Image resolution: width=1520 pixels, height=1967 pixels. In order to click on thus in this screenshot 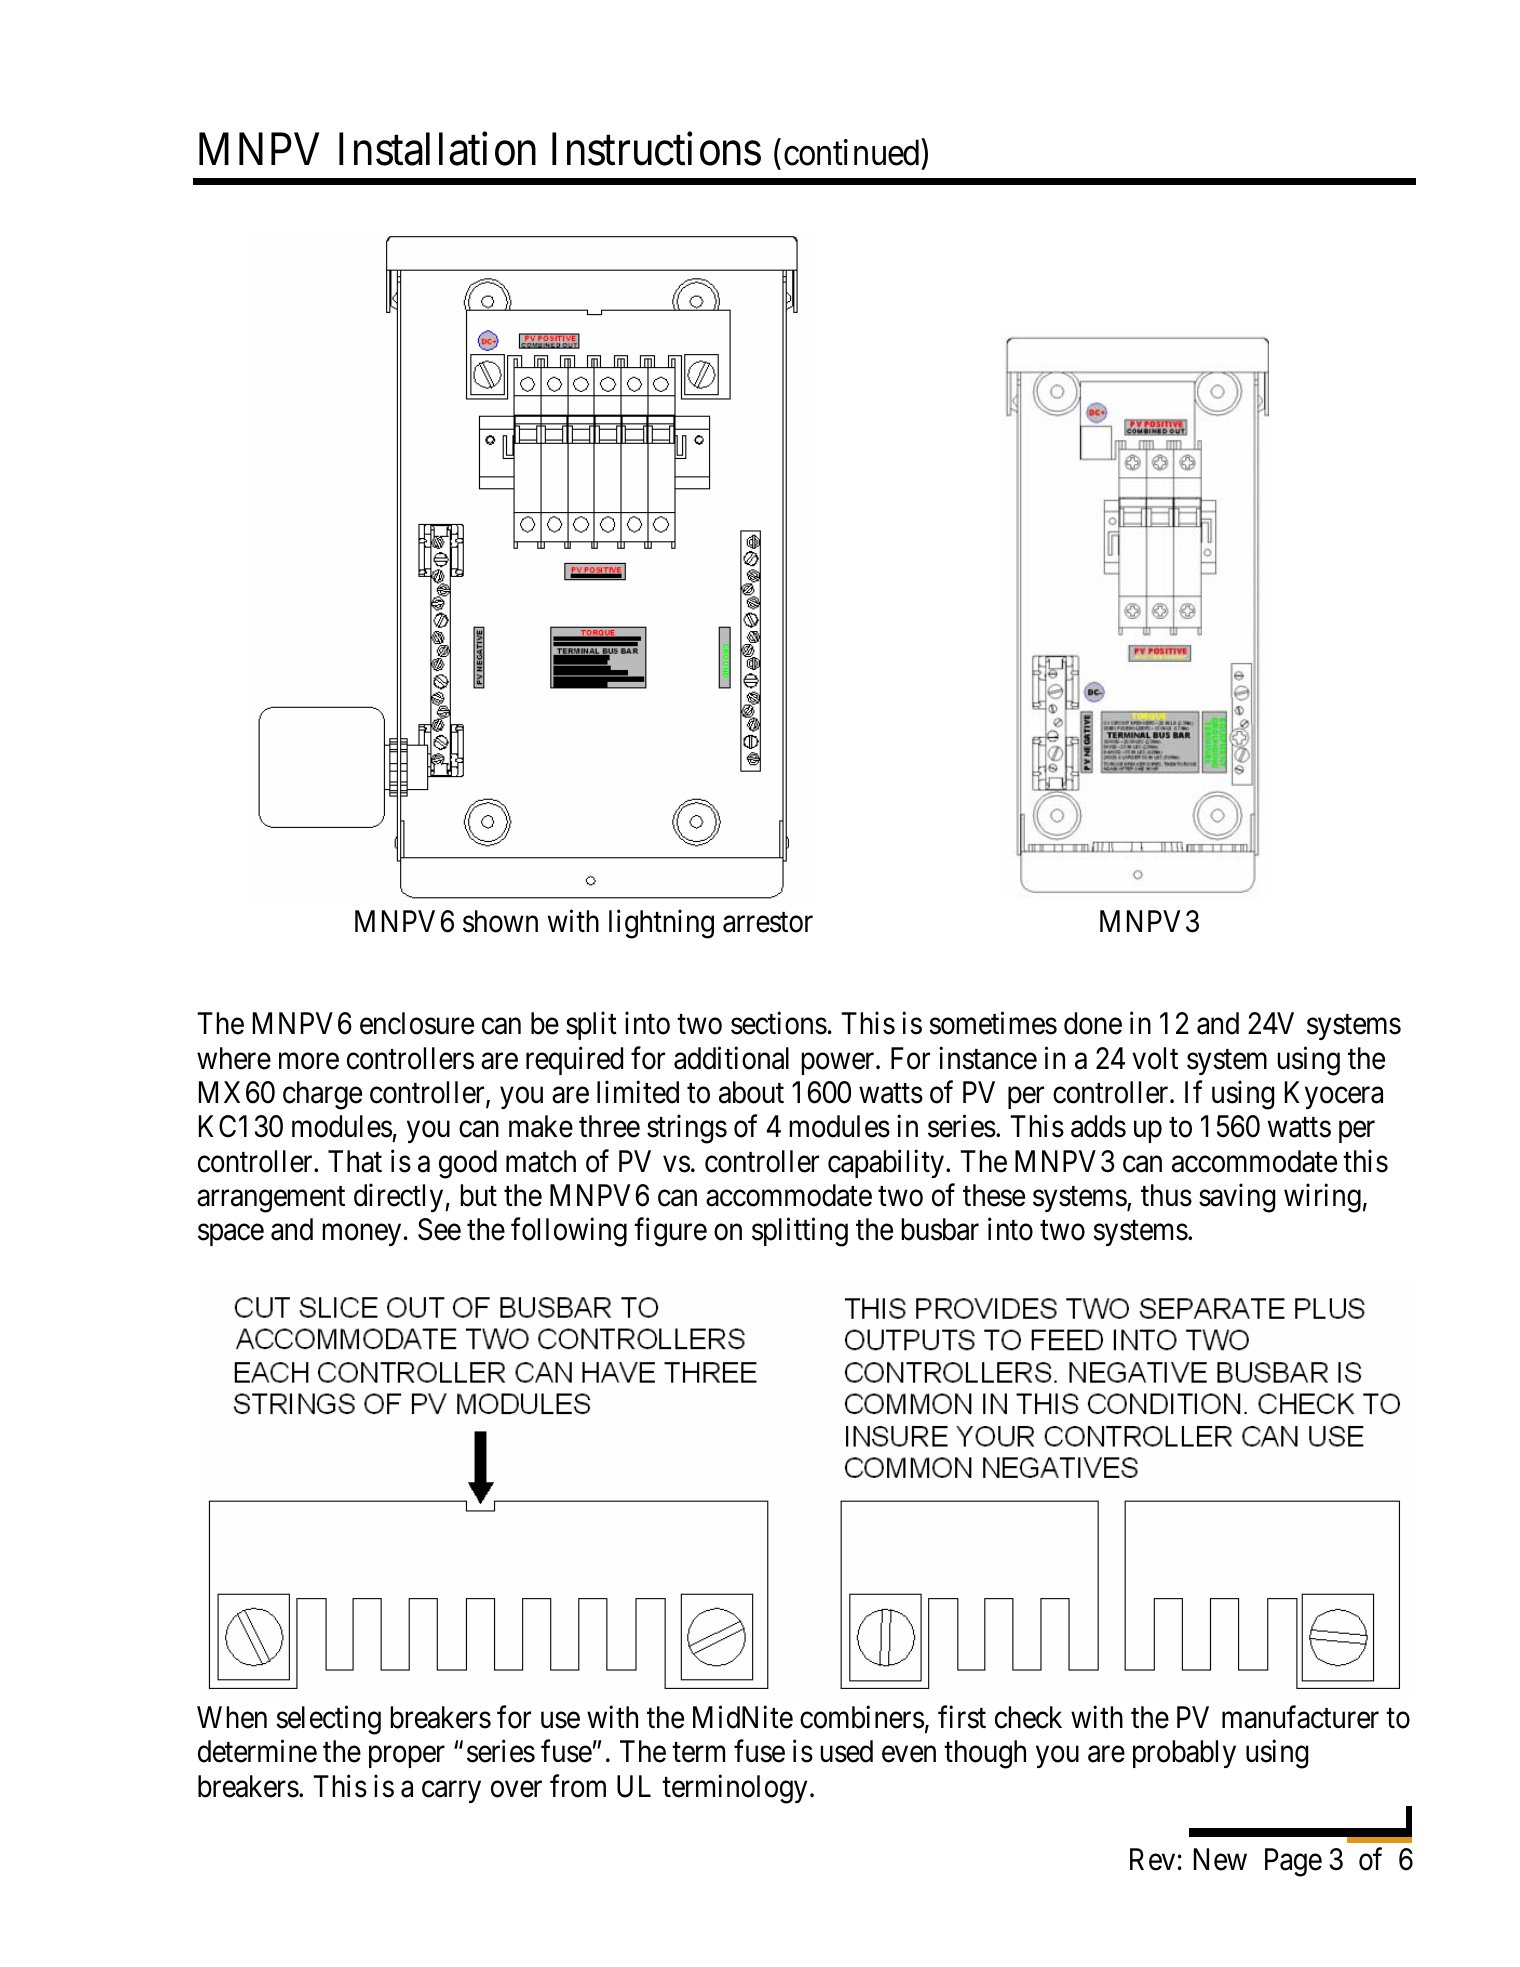, I will do `click(1166, 1195)`.
